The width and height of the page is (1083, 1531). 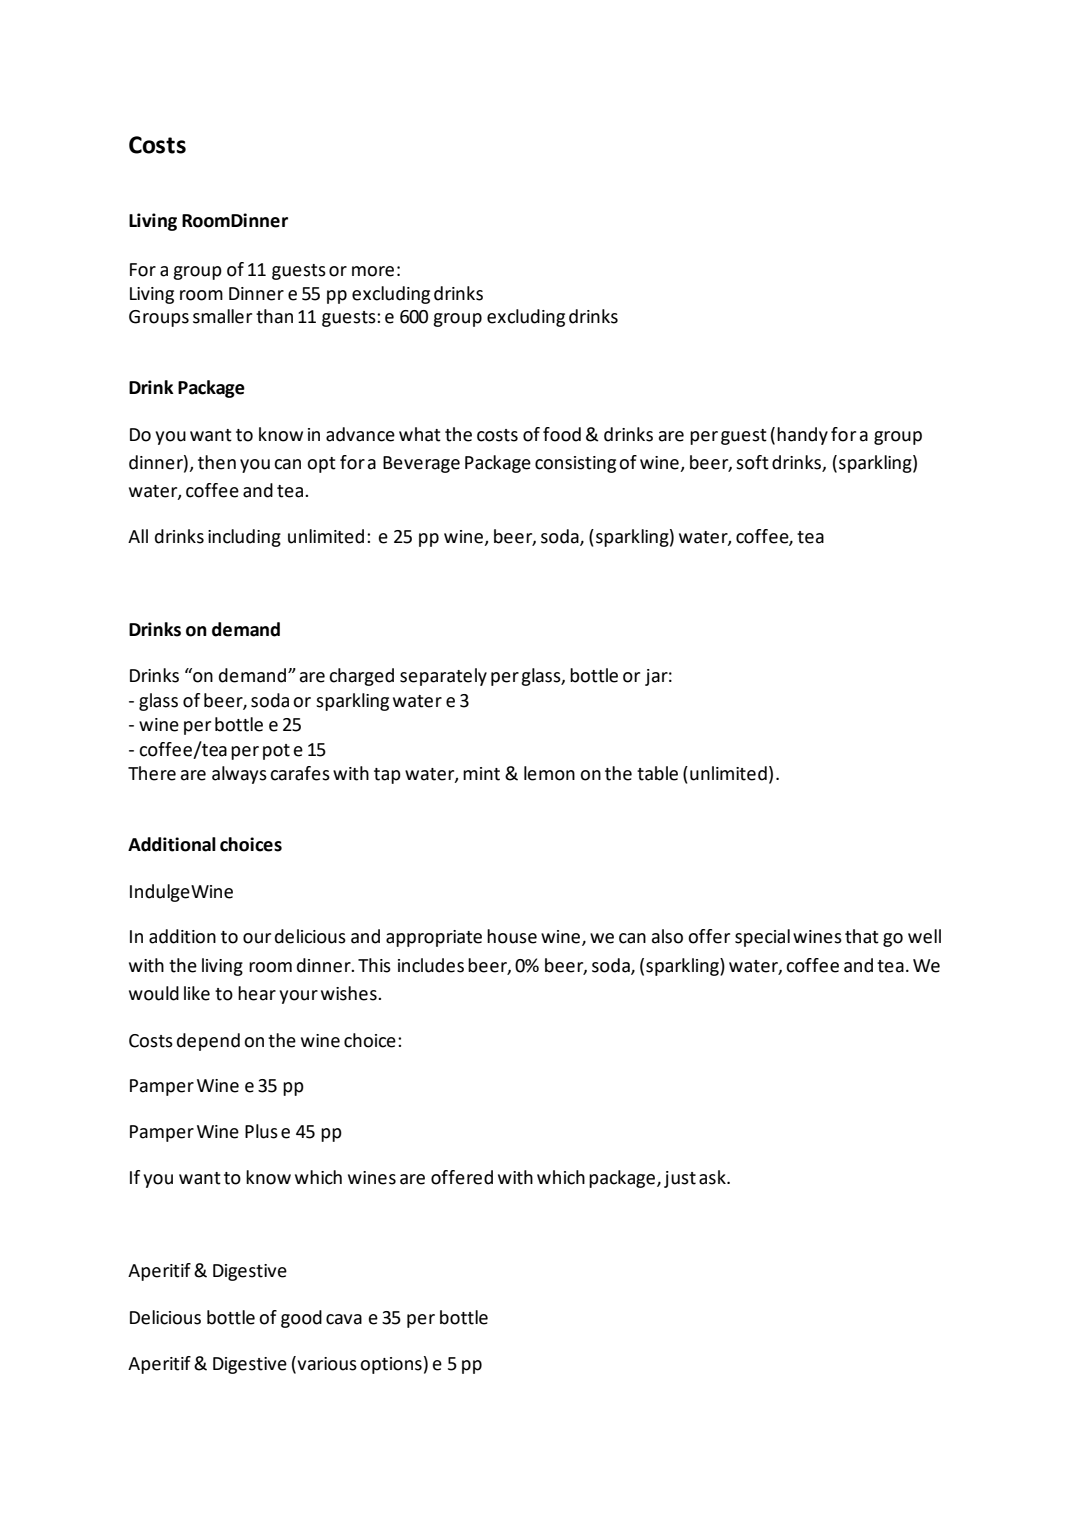 What do you see at coordinates (443, 677) in the page?
I see `separately` at bounding box center [443, 677].
